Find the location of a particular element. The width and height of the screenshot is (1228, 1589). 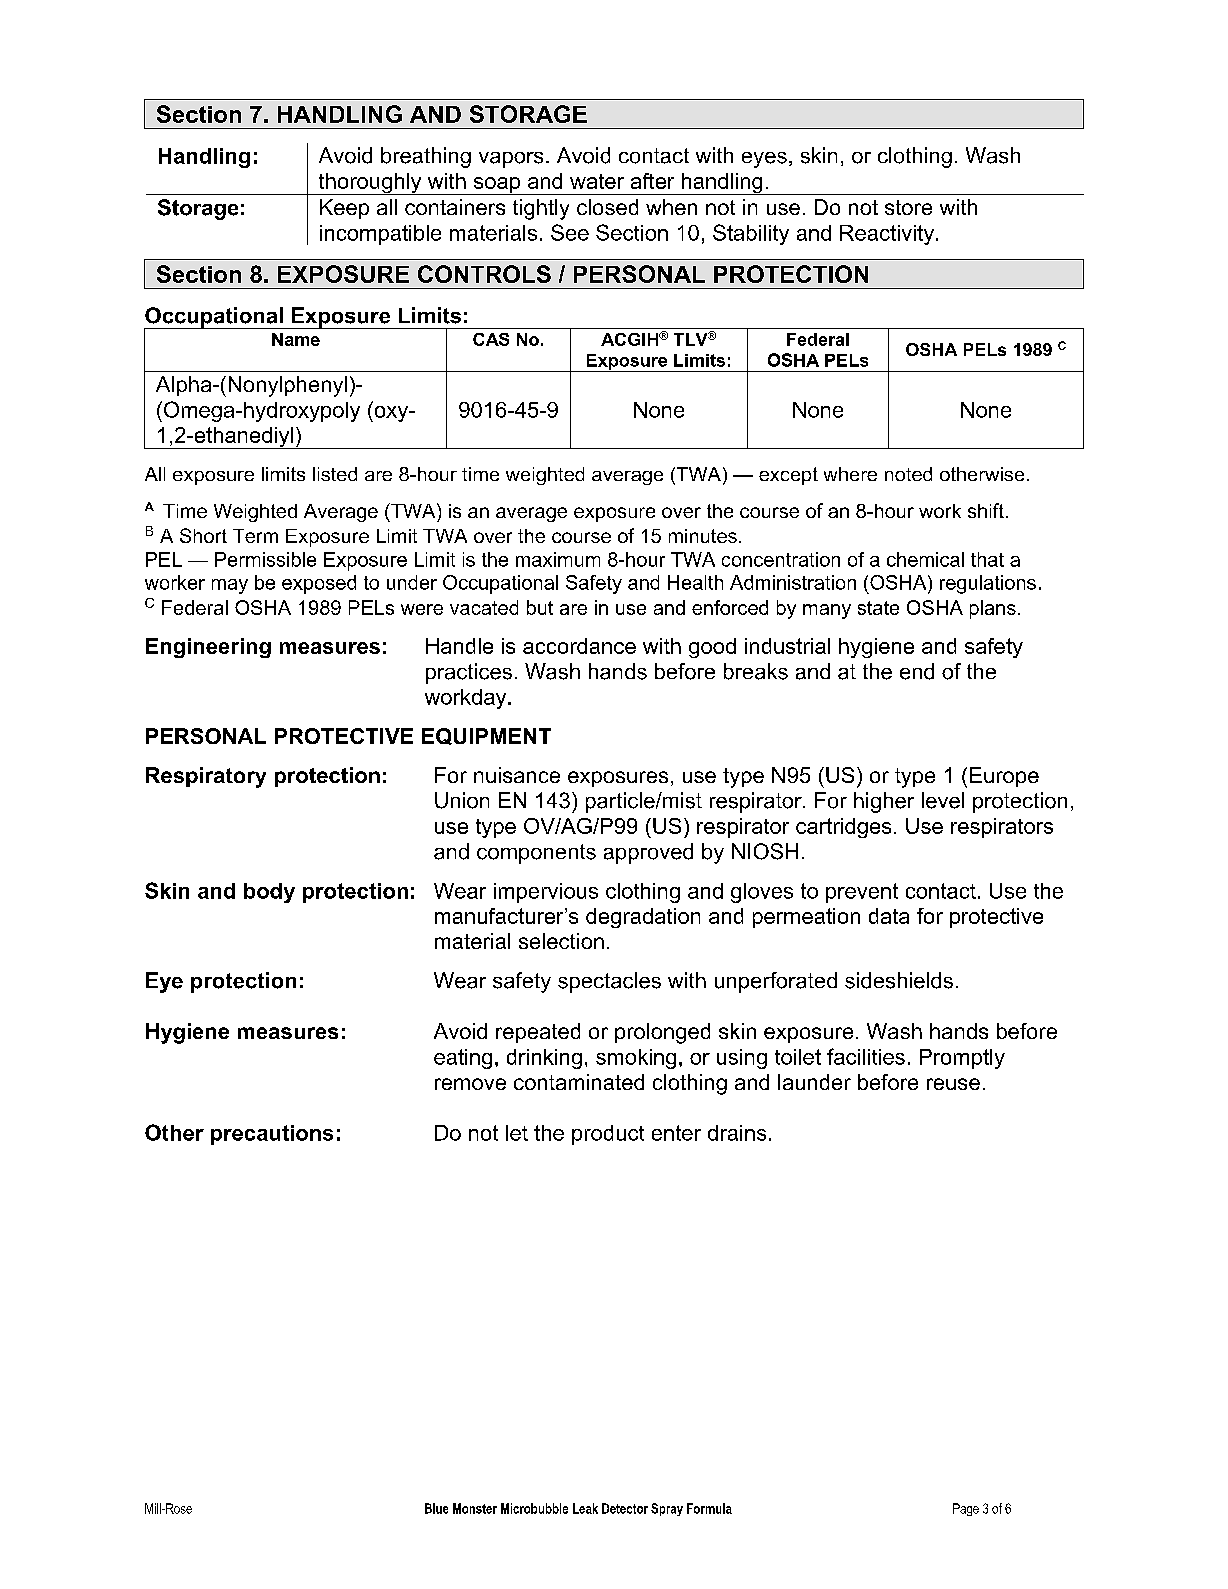

product is located at coordinates (608, 1135).
